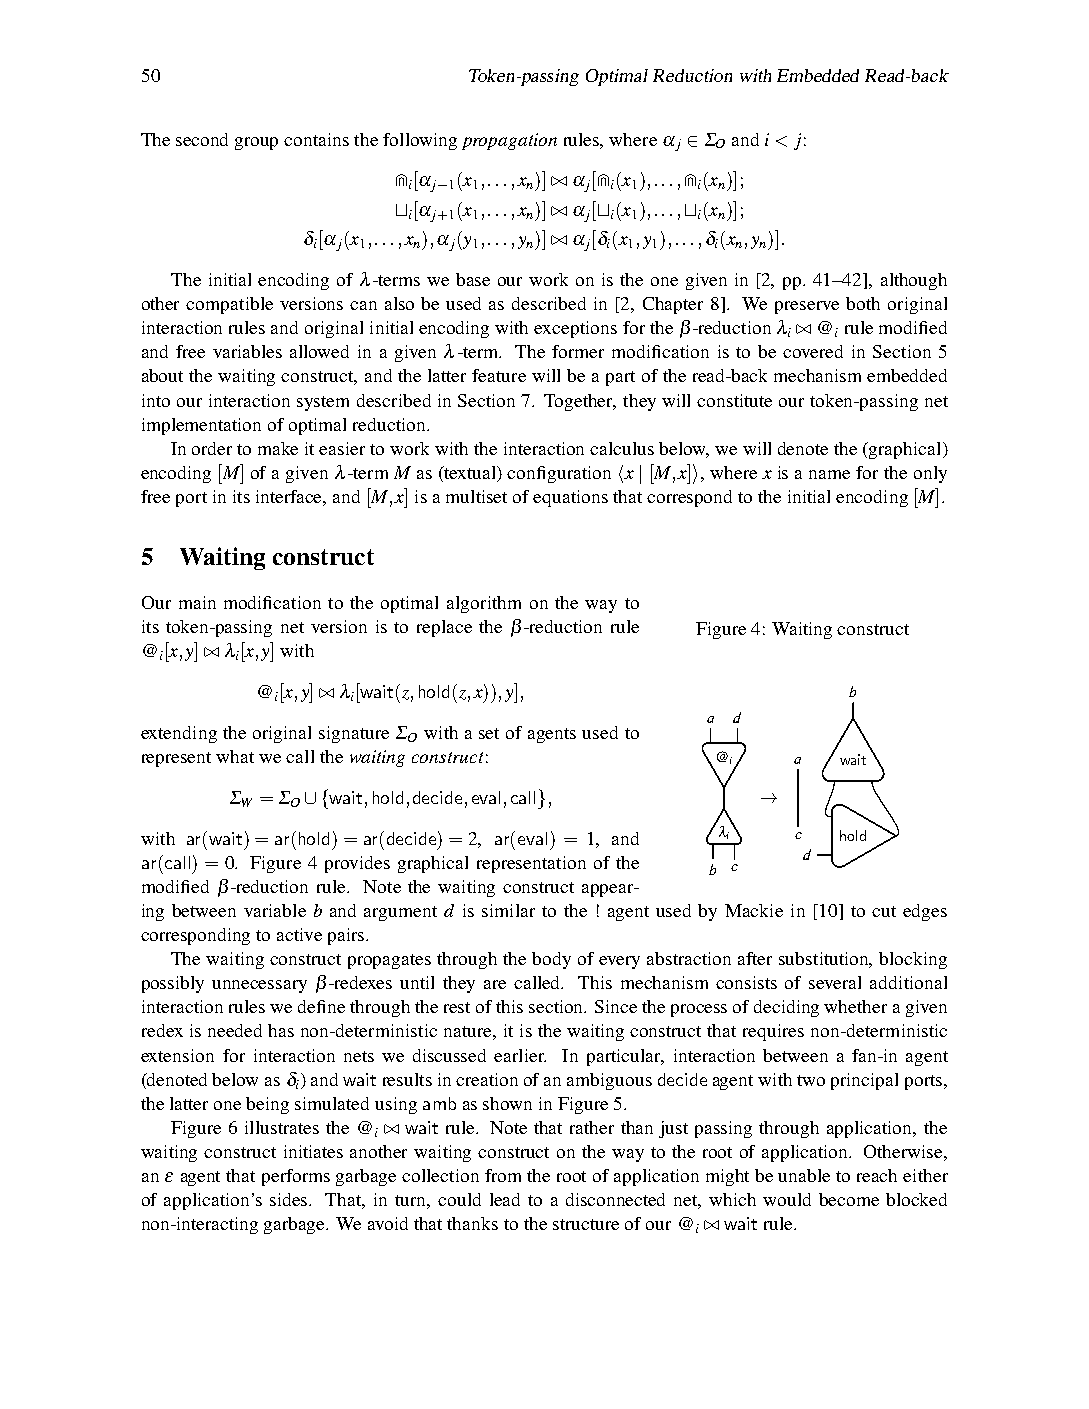  I want to click on name, so click(829, 474).
